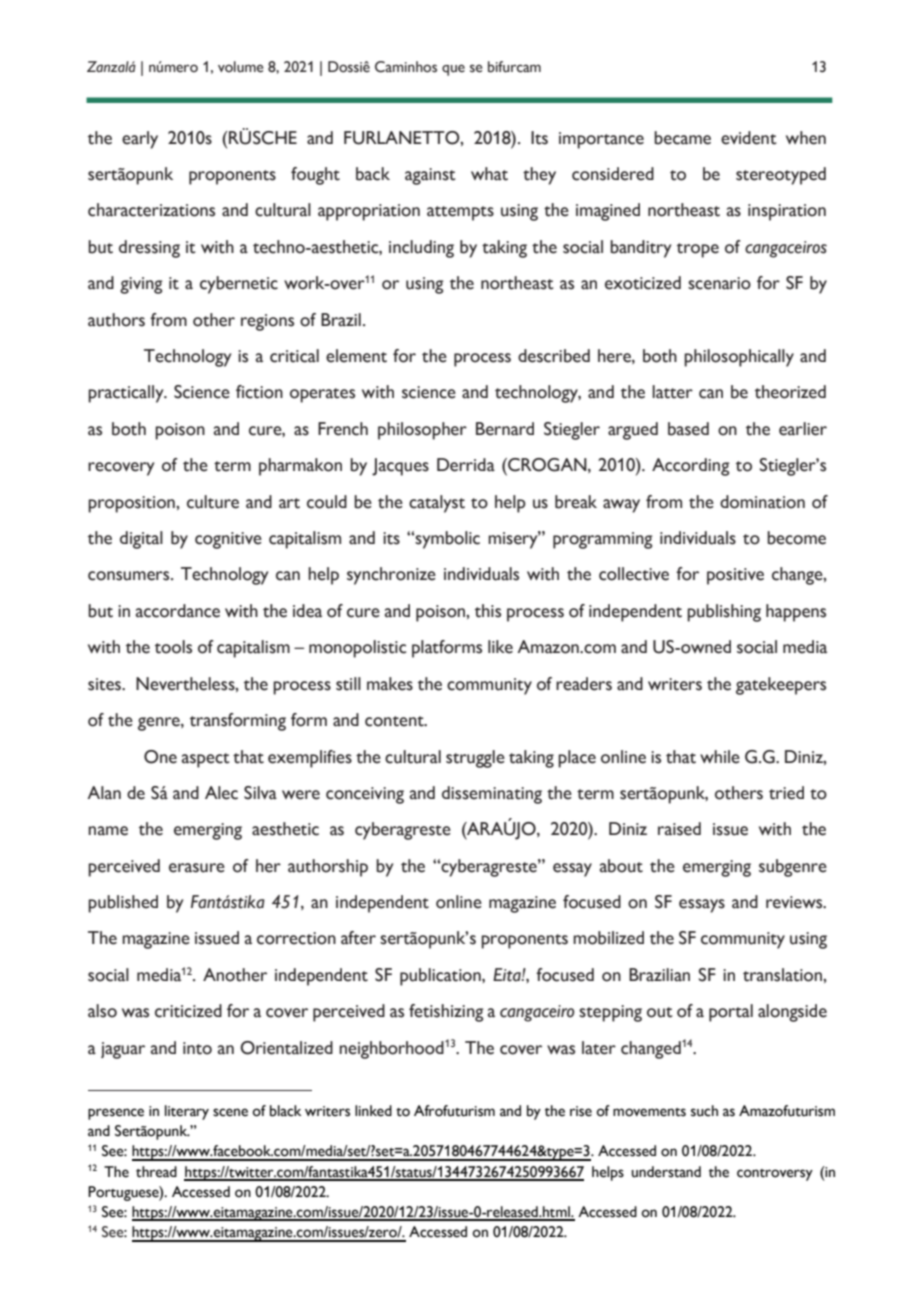  I want to click on publishing, so click(724, 613).
